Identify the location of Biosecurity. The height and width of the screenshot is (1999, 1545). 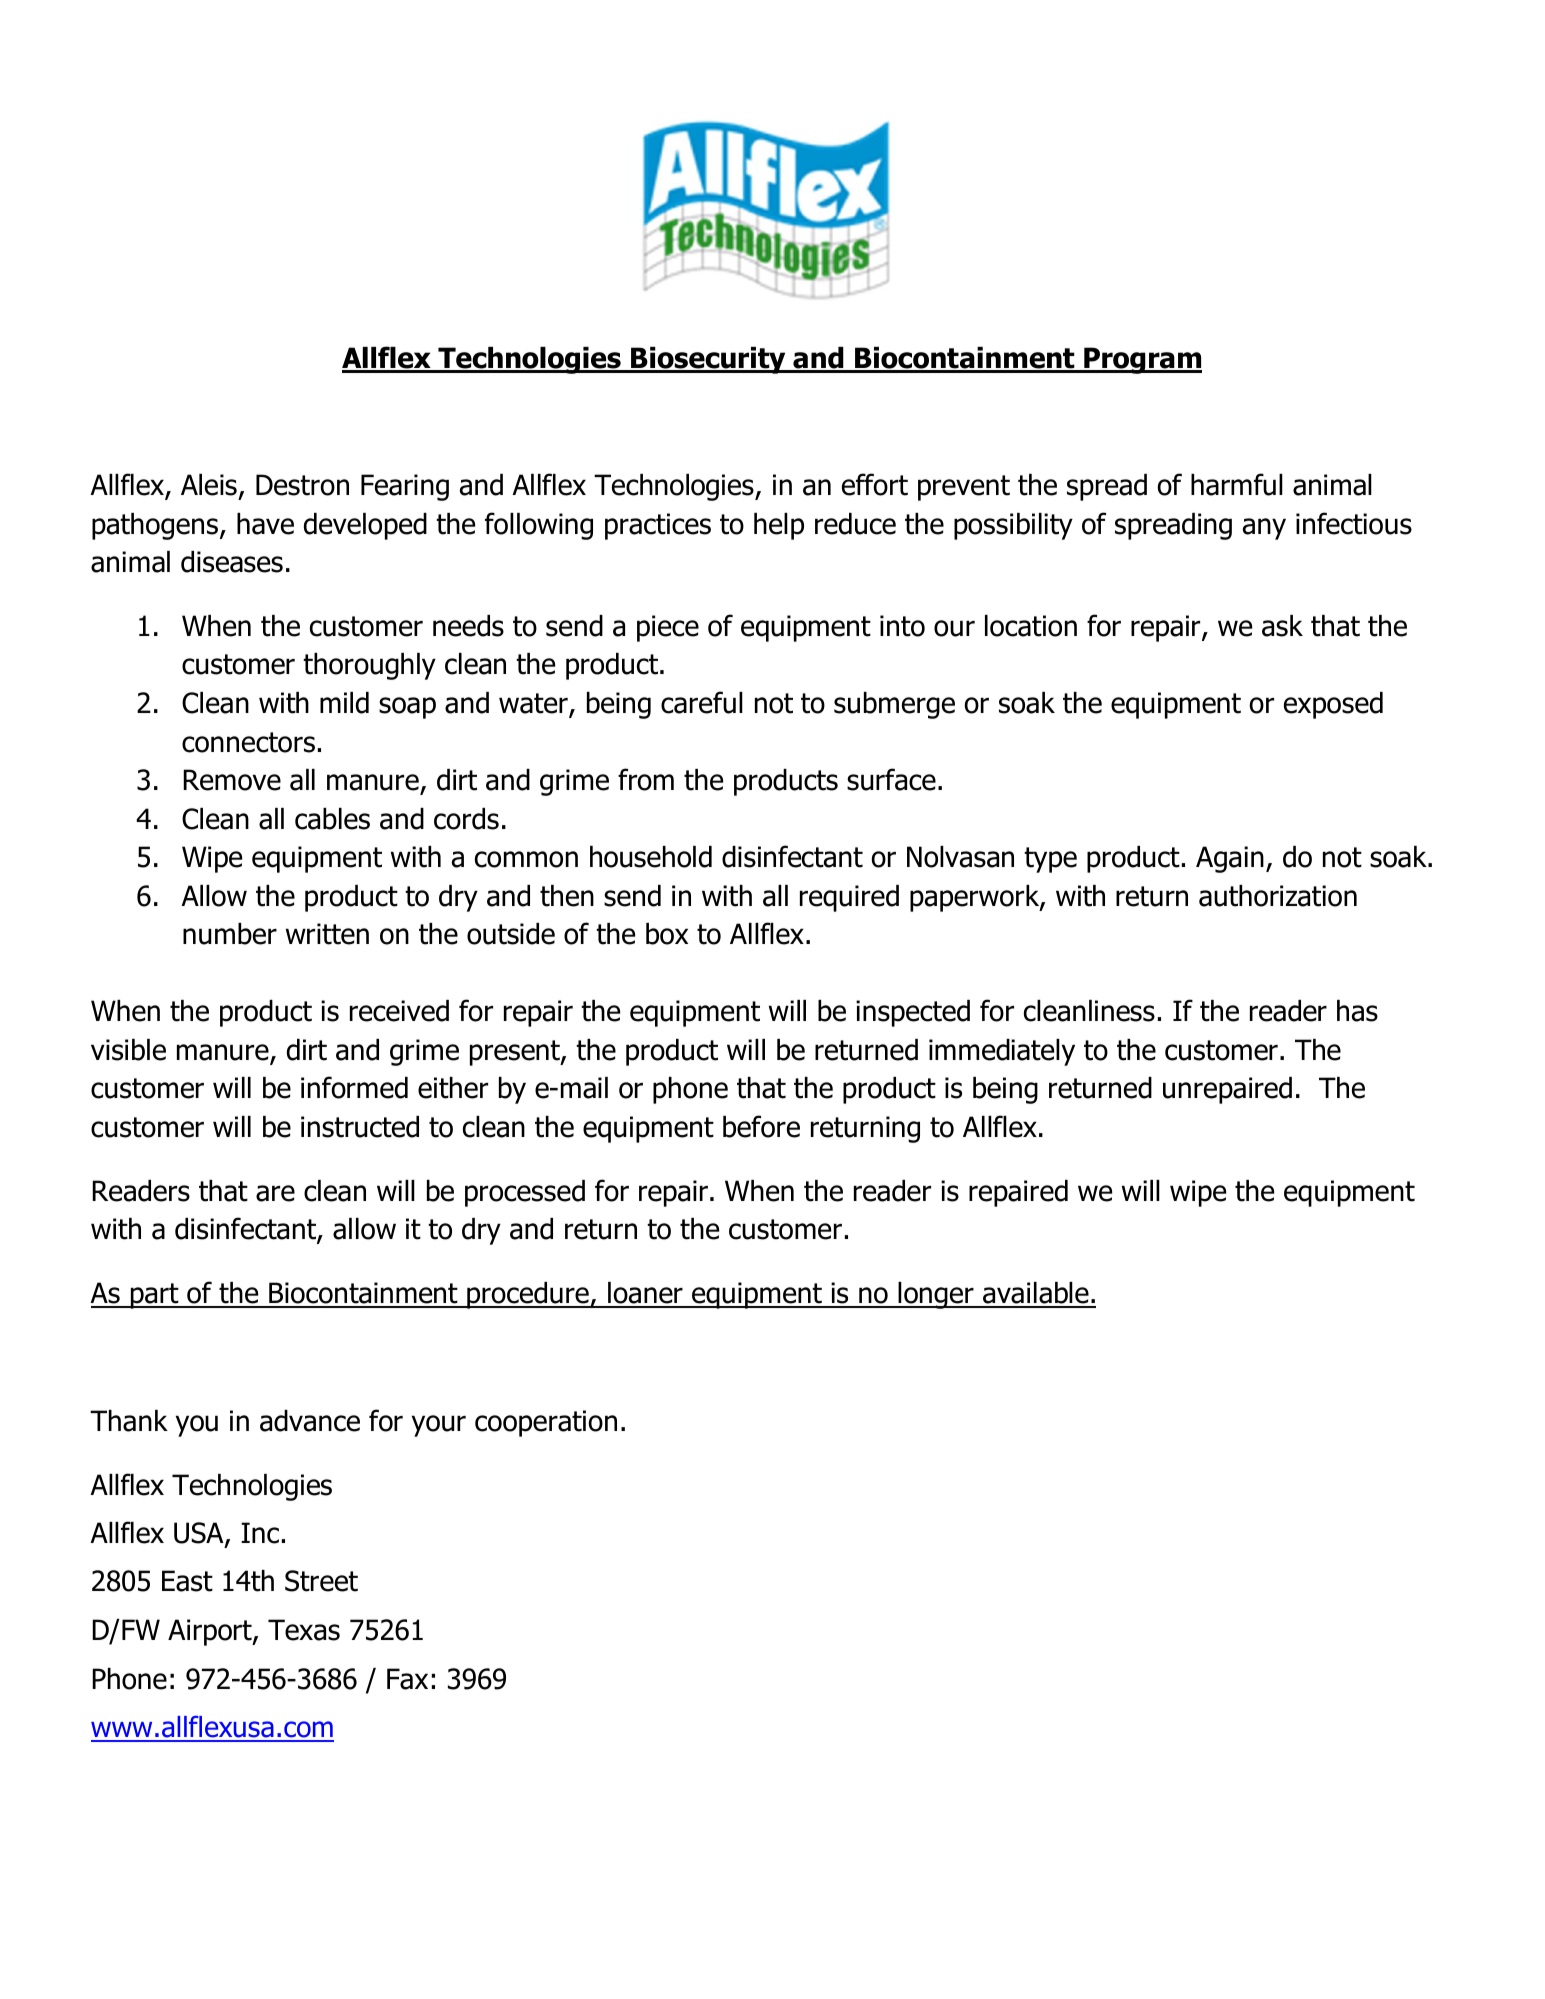
(708, 360).
